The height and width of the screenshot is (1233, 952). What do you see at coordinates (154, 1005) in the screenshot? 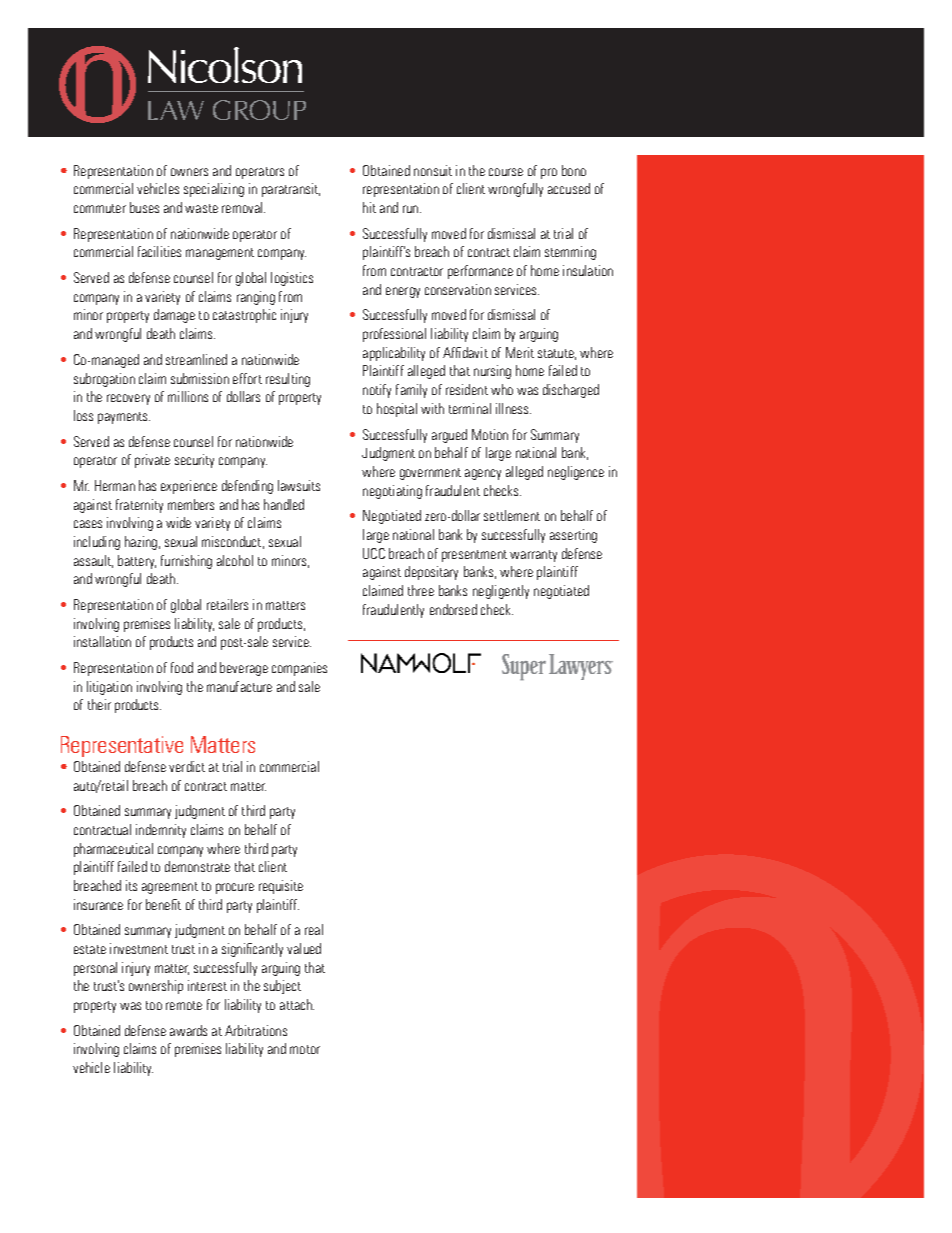
I see `too` at bounding box center [154, 1005].
